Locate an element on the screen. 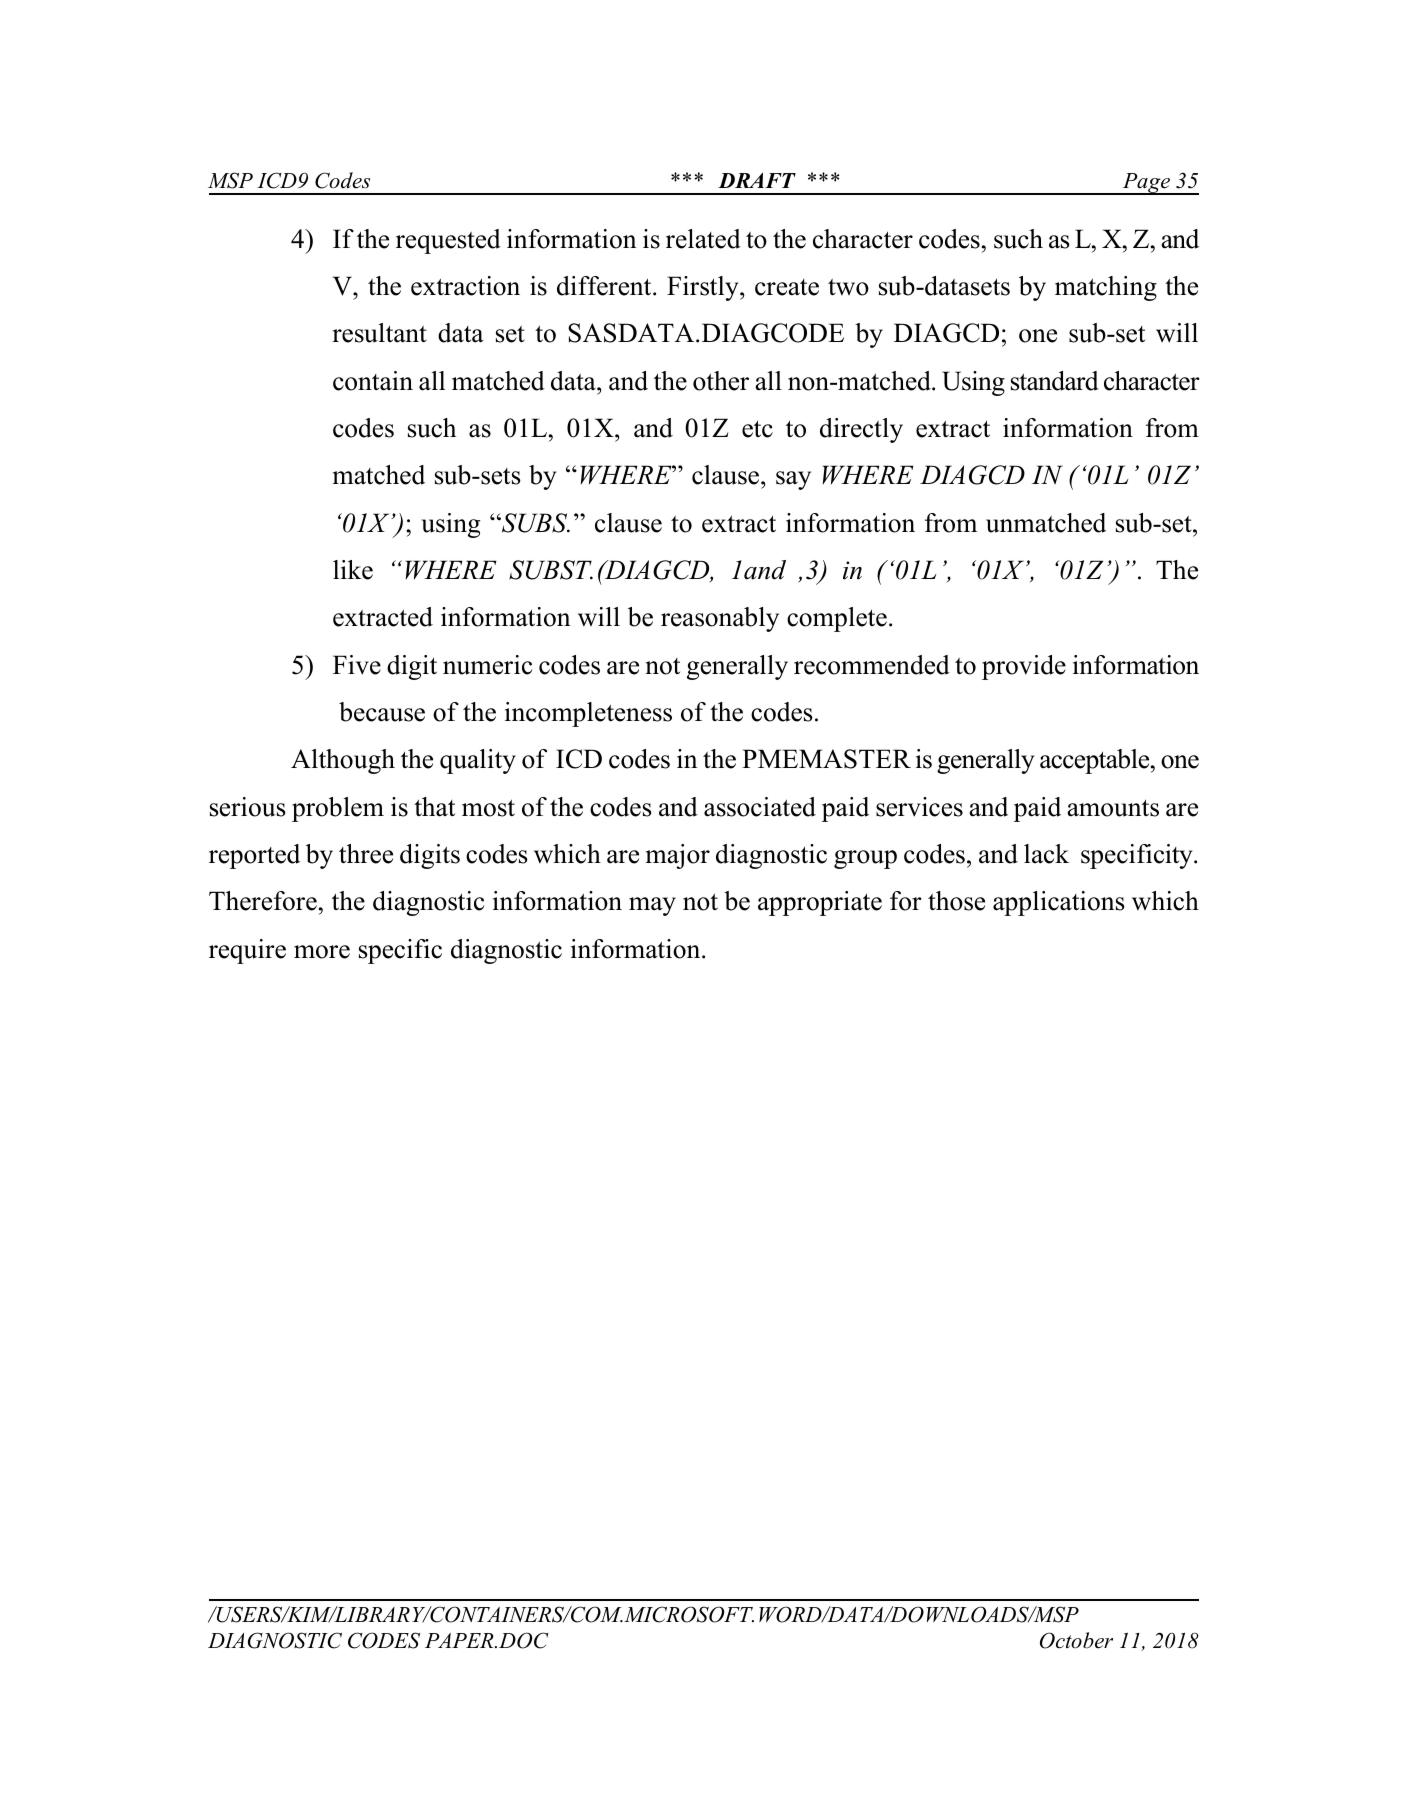  provide is located at coordinates (1024, 667).
